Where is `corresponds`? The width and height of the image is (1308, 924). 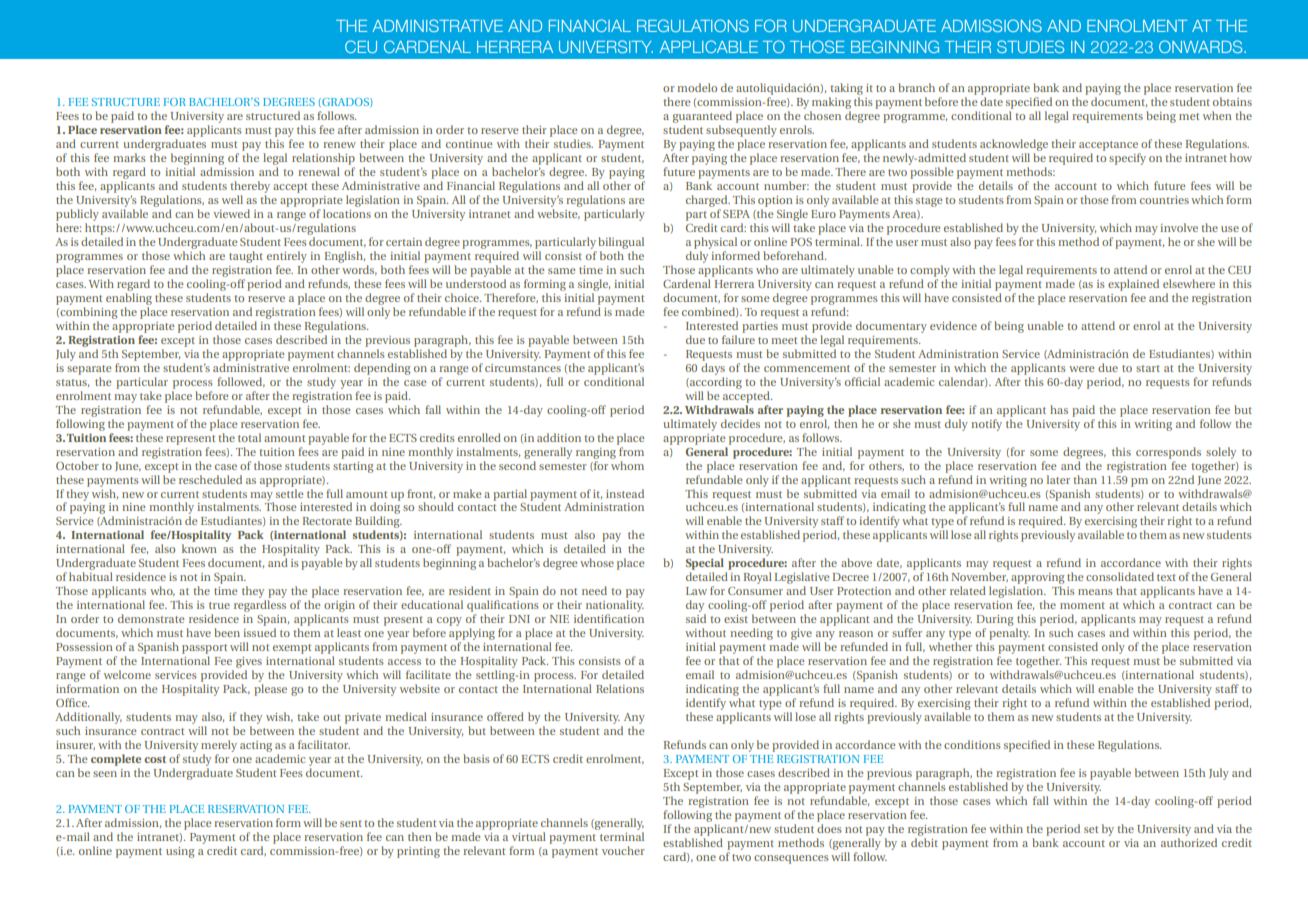 corresponds is located at coordinates (1168, 453).
